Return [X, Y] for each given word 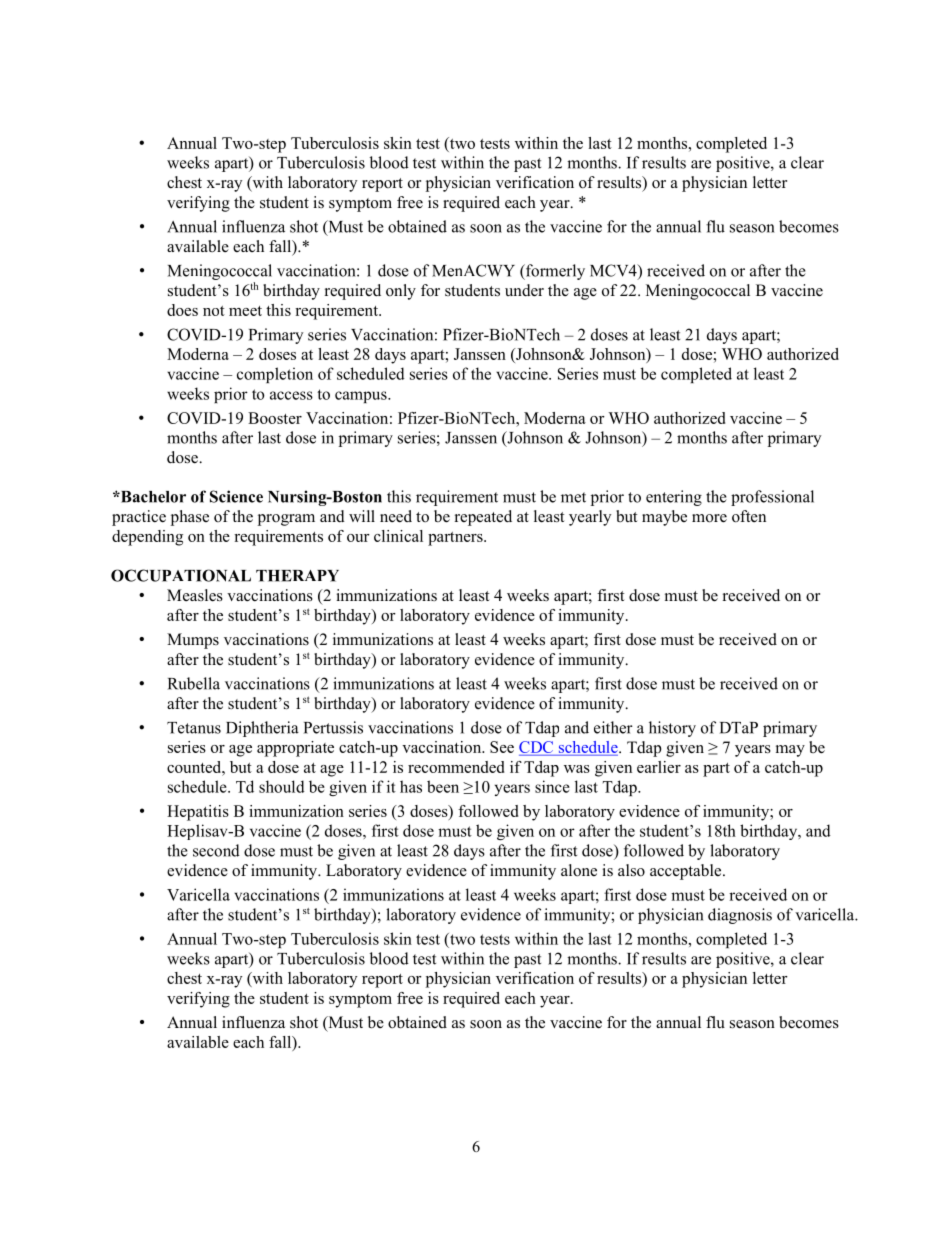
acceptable [687, 872]
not [214, 311]
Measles [195, 595]
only [401, 292]
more [709, 518]
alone [579, 870]
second [216, 850]
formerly [554, 272]
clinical [398, 536]
